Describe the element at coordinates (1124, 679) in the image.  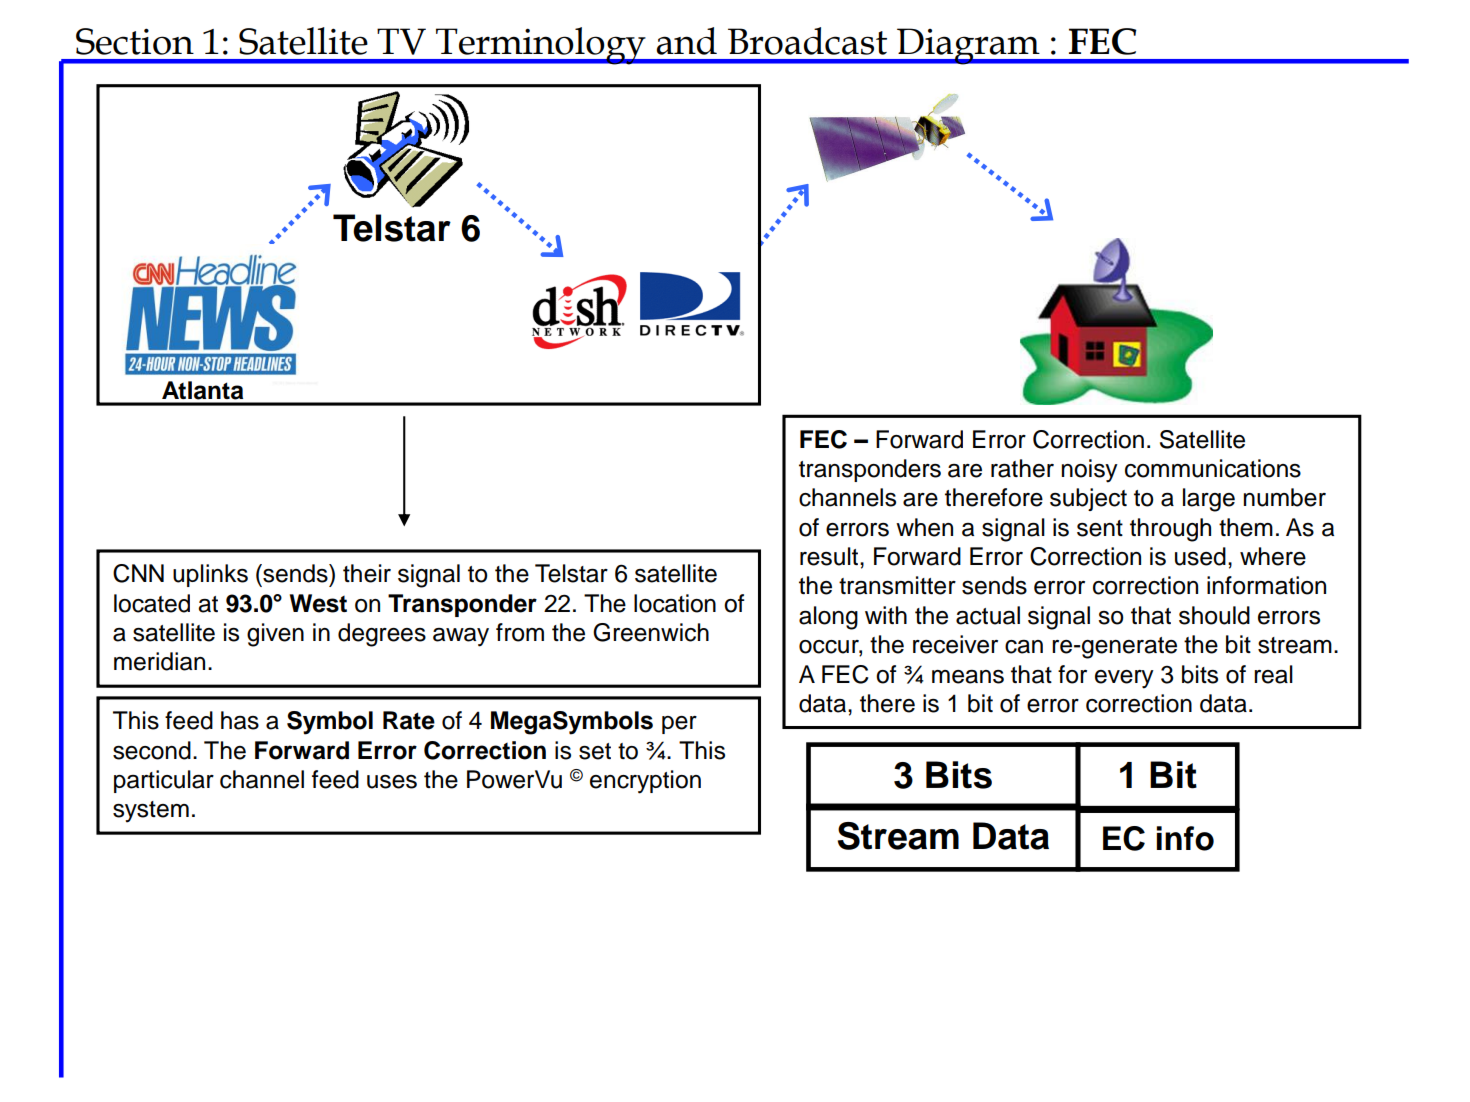
I see `every` at that location.
